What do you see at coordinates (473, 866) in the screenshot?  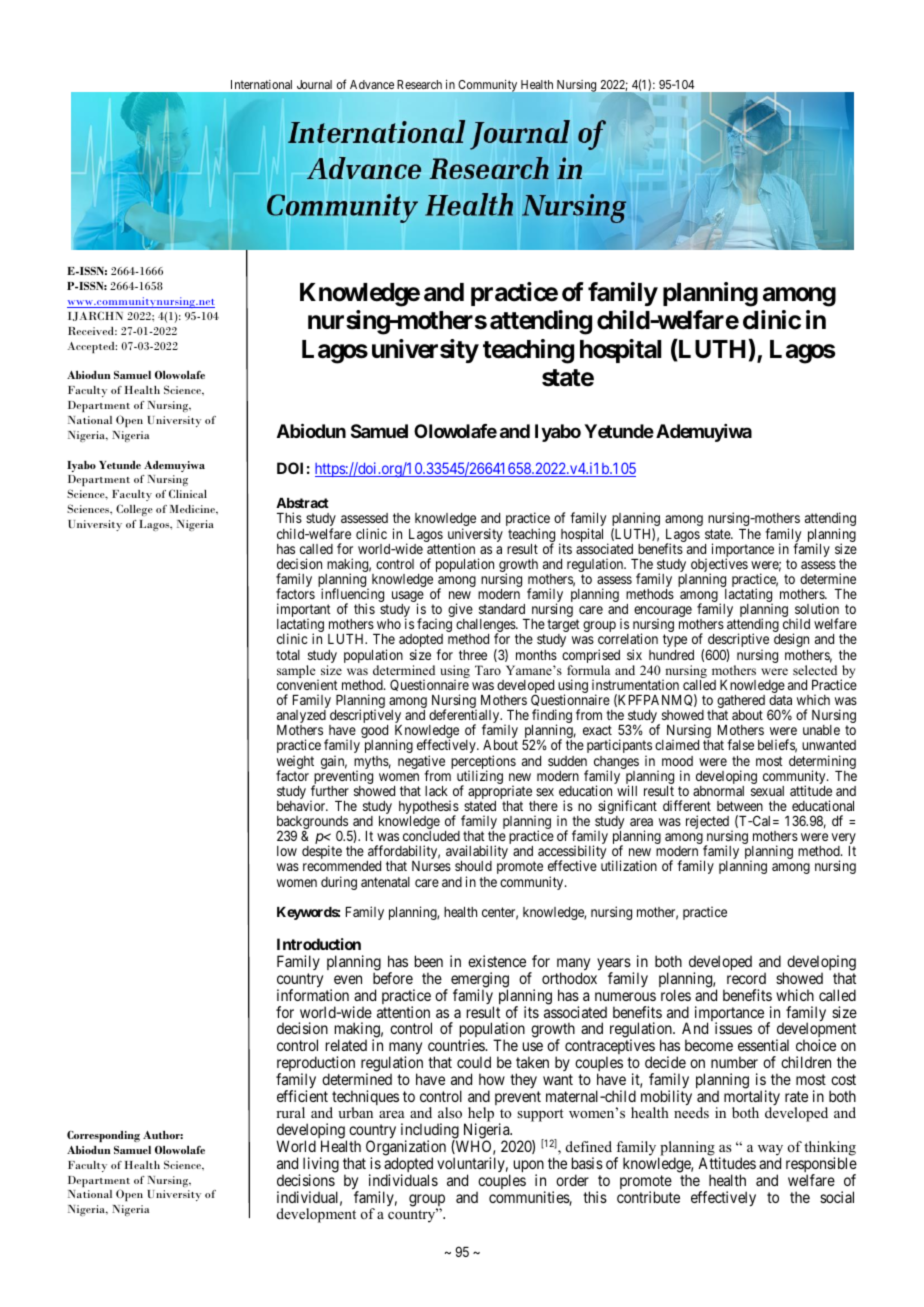 I see `should` at bounding box center [473, 866].
